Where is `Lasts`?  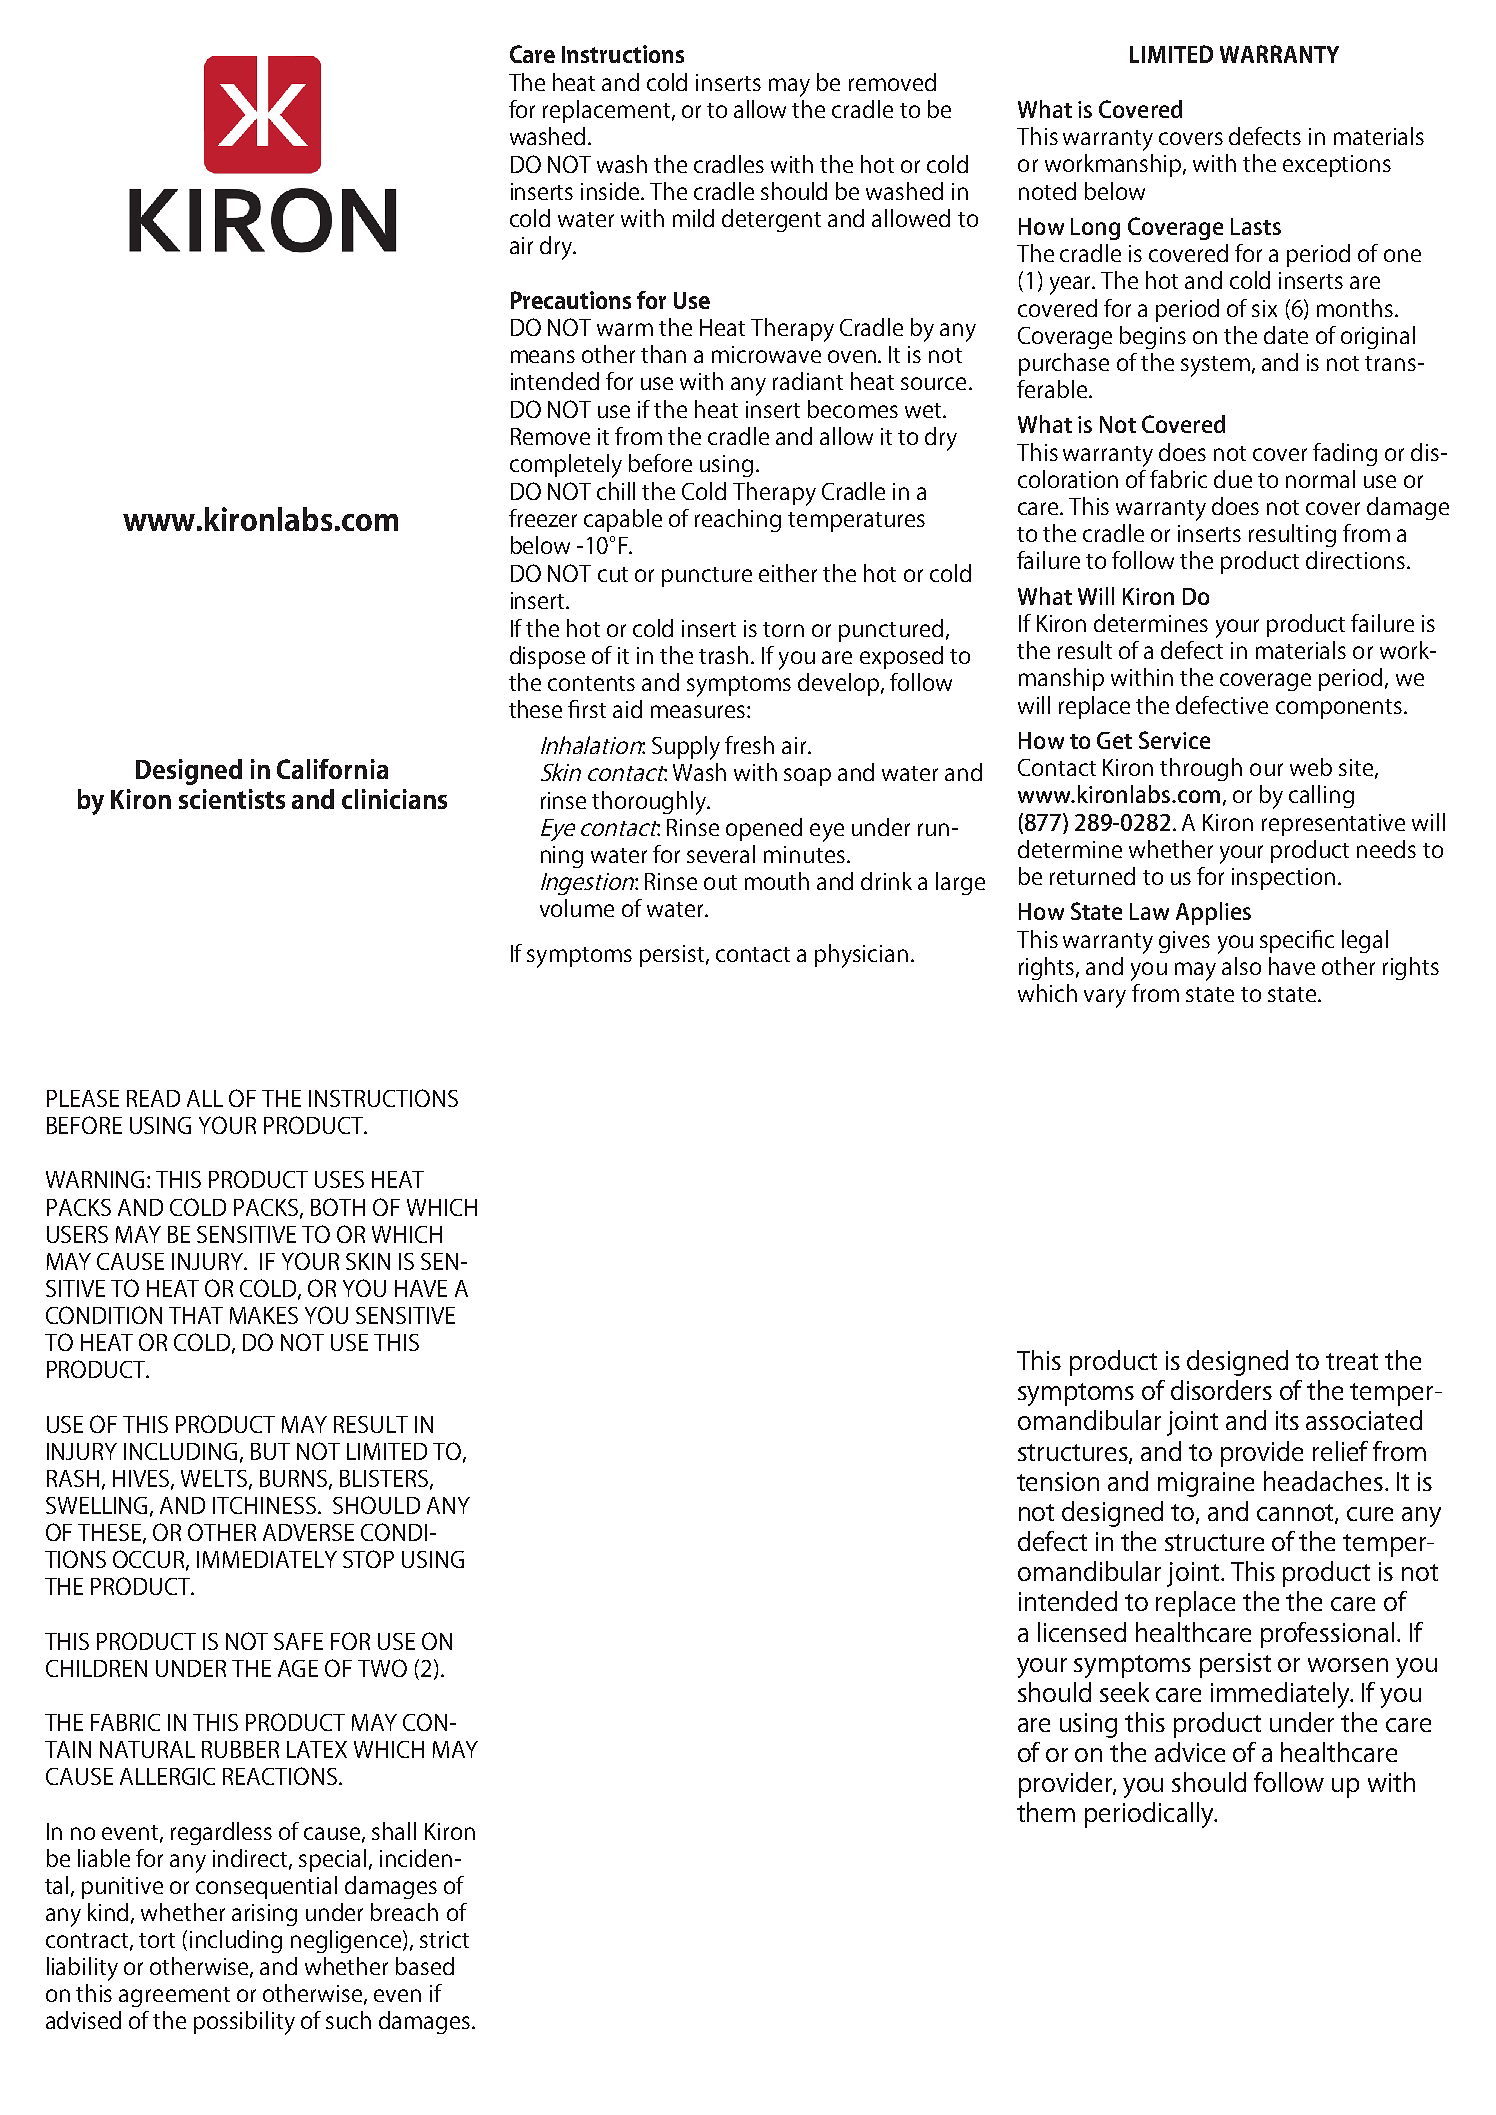
Lasts is located at coordinates (1256, 226).
